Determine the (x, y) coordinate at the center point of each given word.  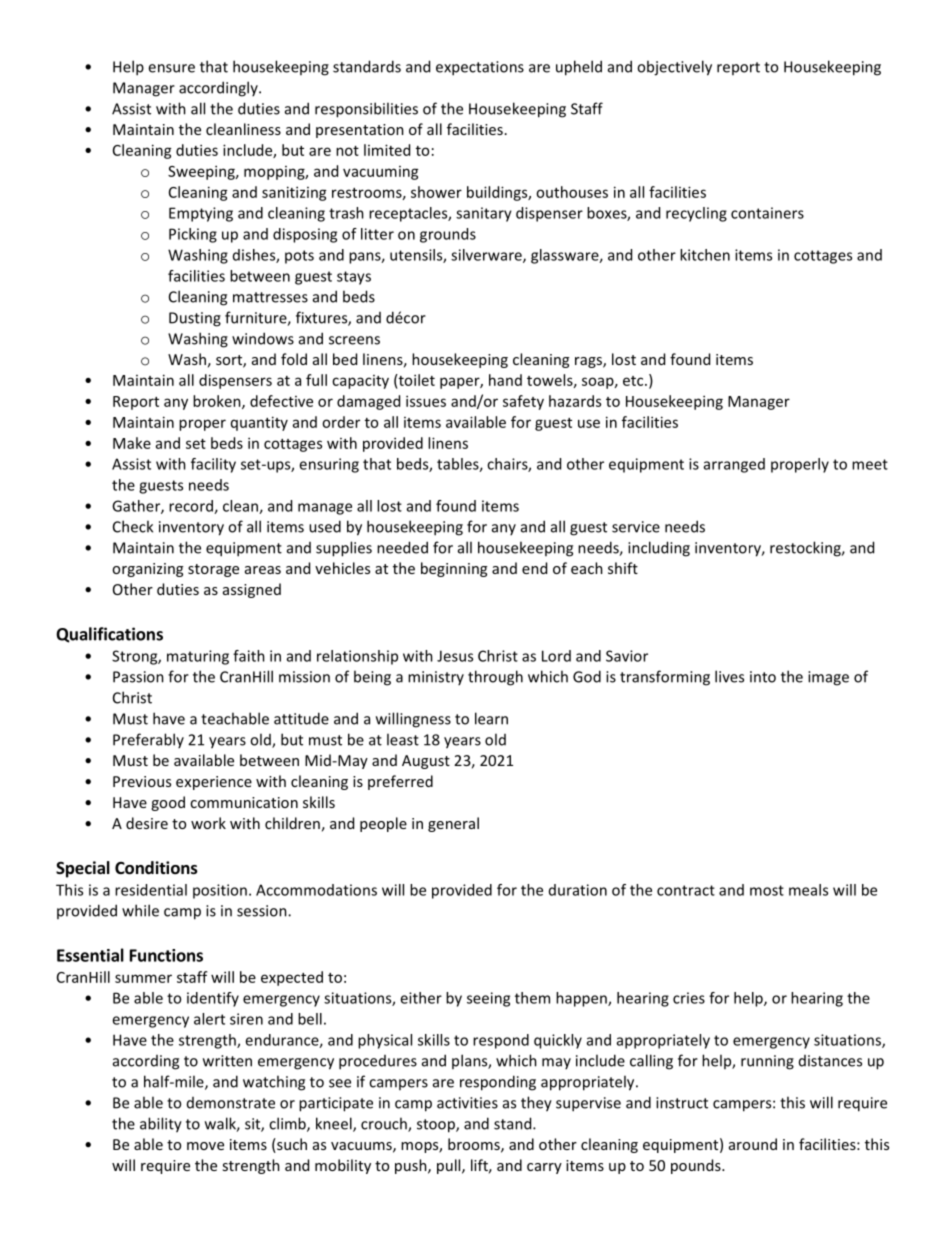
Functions (166, 955)
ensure (171, 68)
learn (491, 718)
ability (161, 1125)
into (763, 677)
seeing (488, 999)
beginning (454, 569)
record (192, 507)
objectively (674, 68)
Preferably (148, 740)
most (767, 890)
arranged (734, 465)
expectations (480, 68)
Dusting (195, 319)
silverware (487, 256)
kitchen (705, 255)
